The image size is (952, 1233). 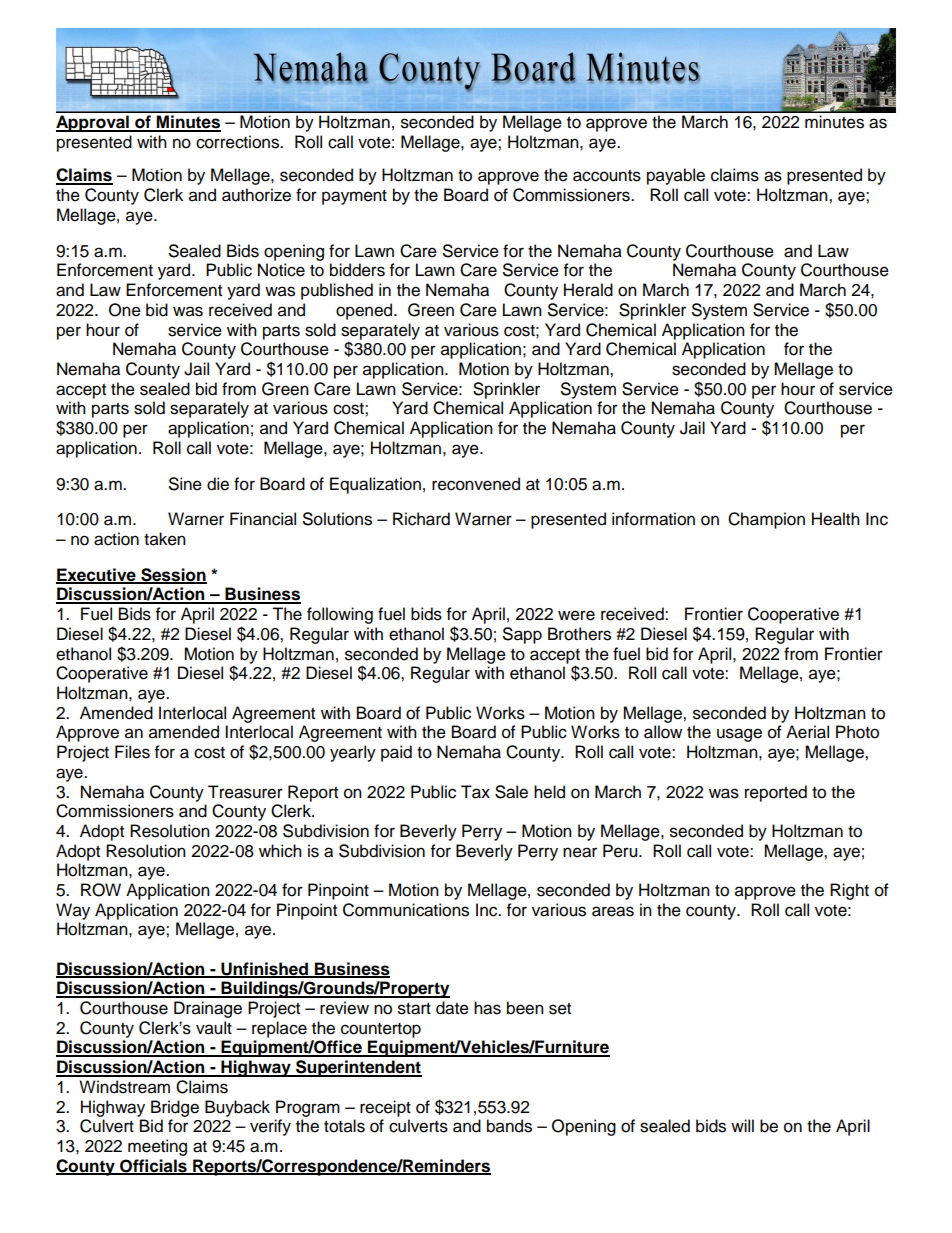 I want to click on bands, so click(x=509, y=1126).
